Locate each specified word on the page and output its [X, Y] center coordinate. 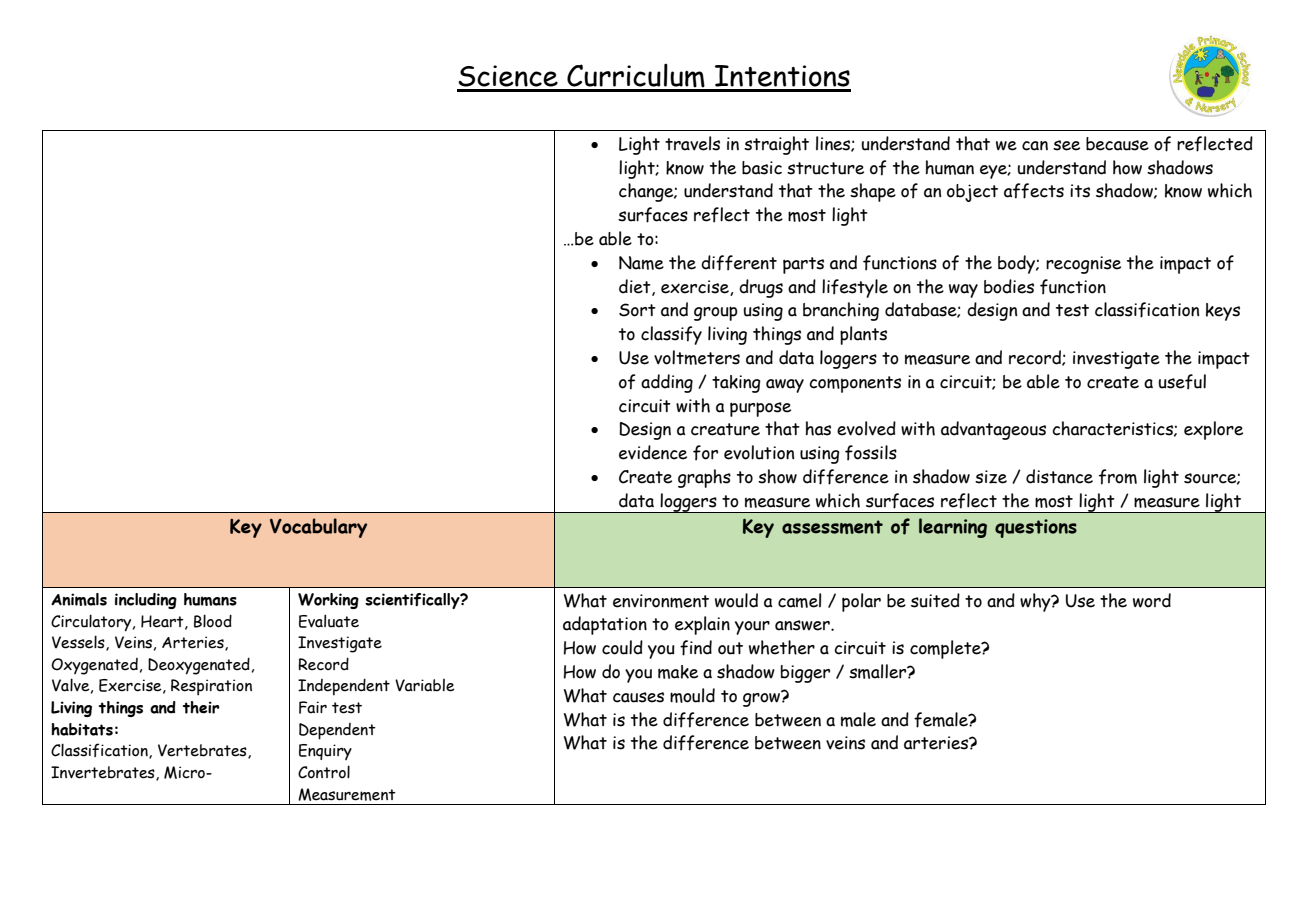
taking [736, 384]
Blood [213, 621]
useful [1182, 382]
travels [692, 143]
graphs [704, 478]
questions [1036, 528]
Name [641, 263]
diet [636, 287]
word [1152, 600]
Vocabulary [318, 528]
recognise [1083, 265]
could [622, 647]
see [1066, 145]
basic [762, 168]
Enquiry [325, 752]
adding [667, 383]
